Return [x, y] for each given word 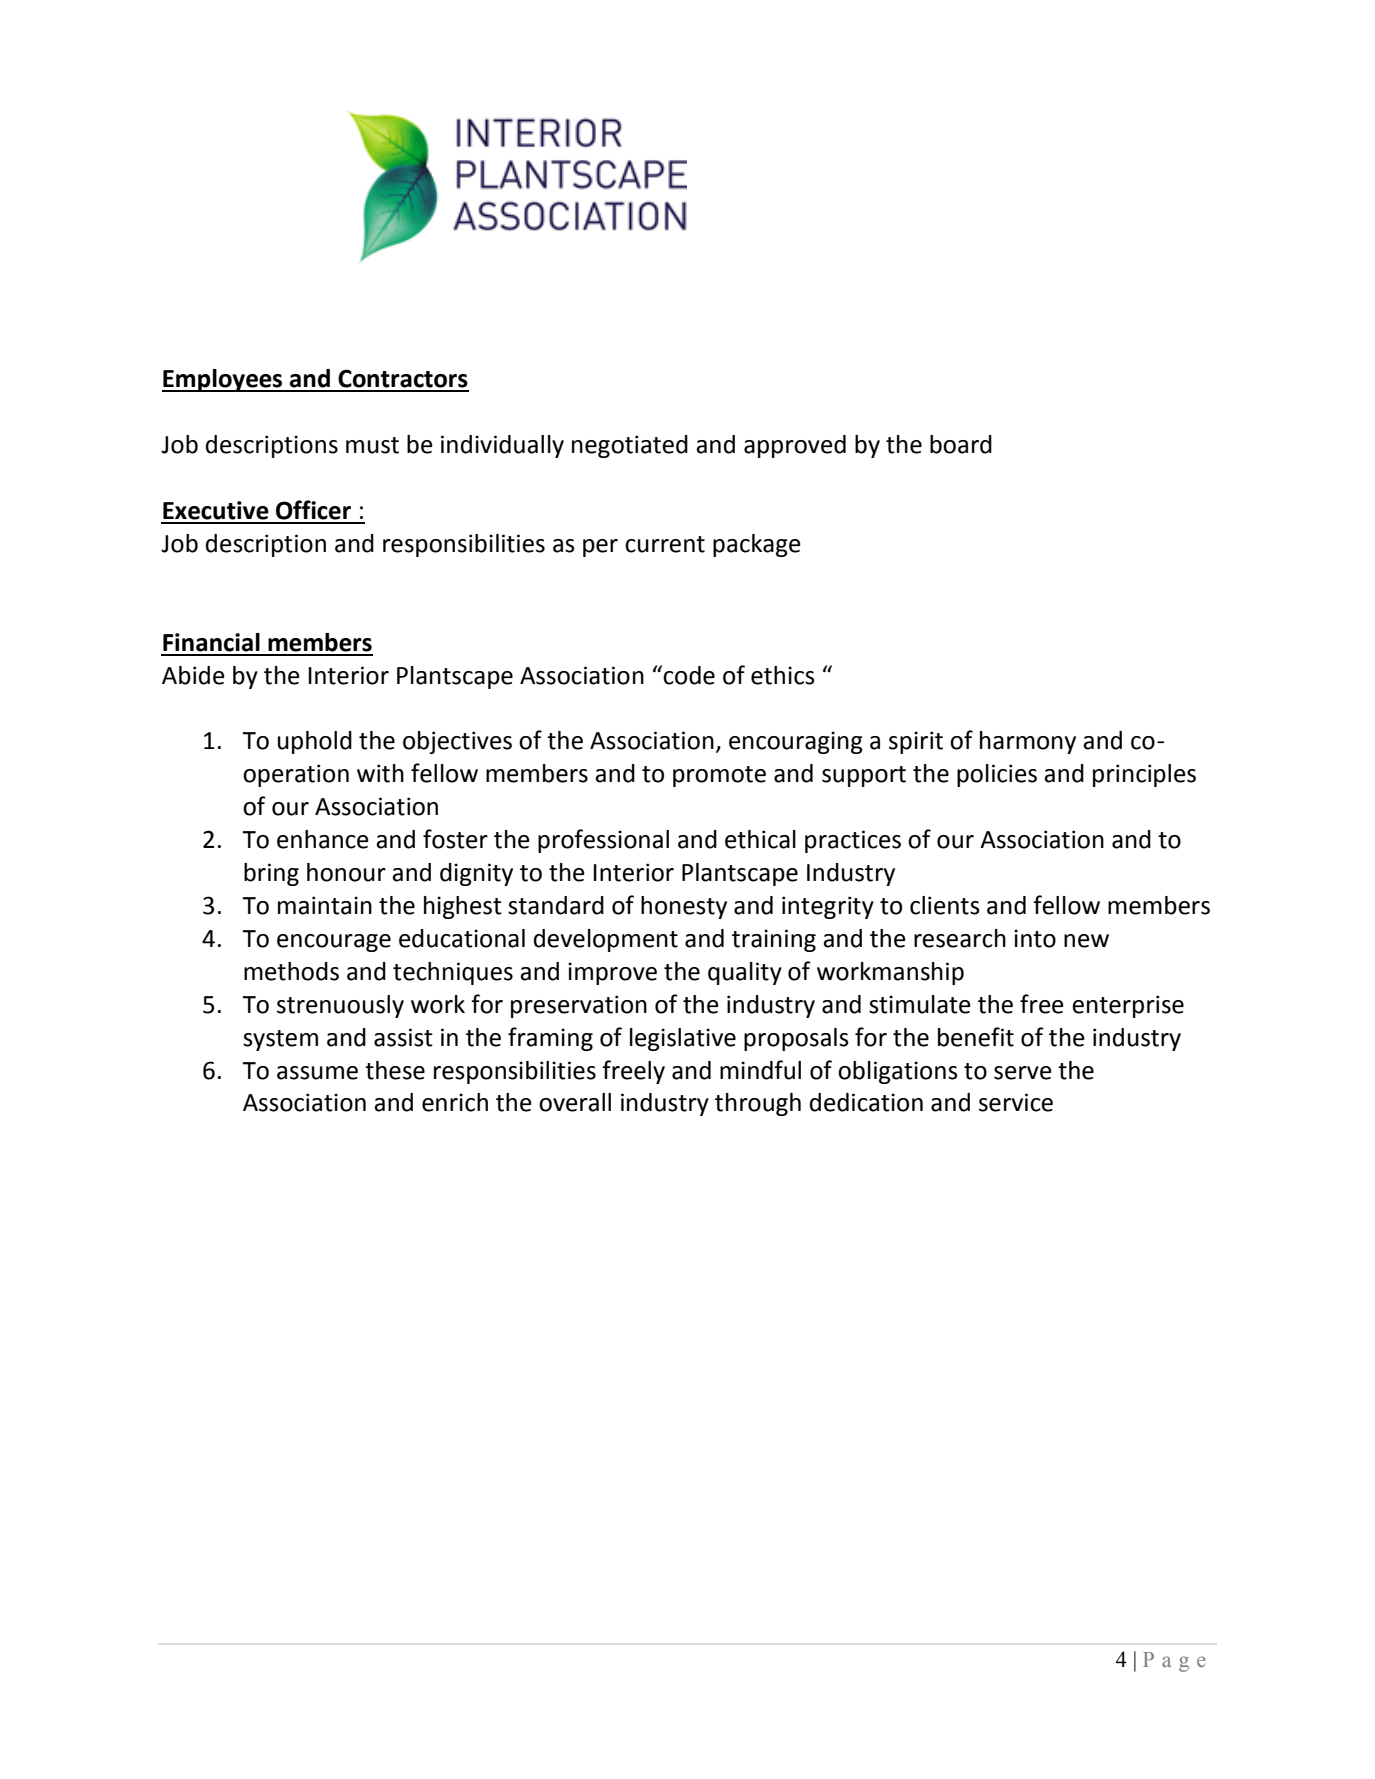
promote [719, 776]
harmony [1028, 742]
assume [317, 1073]
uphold [315, 742]
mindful [760, 1070]
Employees [223, 380]
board [961, 444]
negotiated [630, 446]
